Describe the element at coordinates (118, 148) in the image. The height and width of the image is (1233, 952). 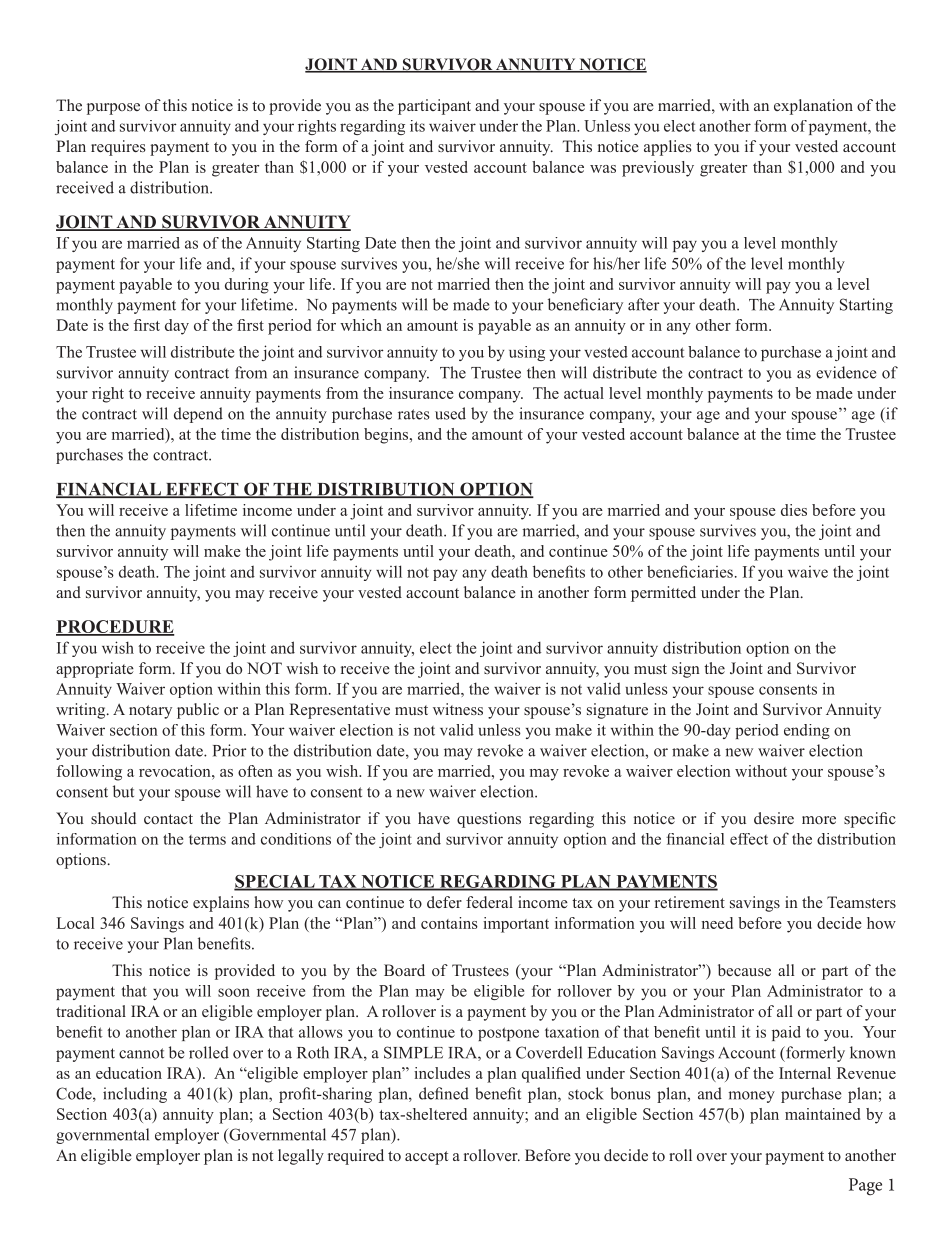
I see `requires` at that location.
